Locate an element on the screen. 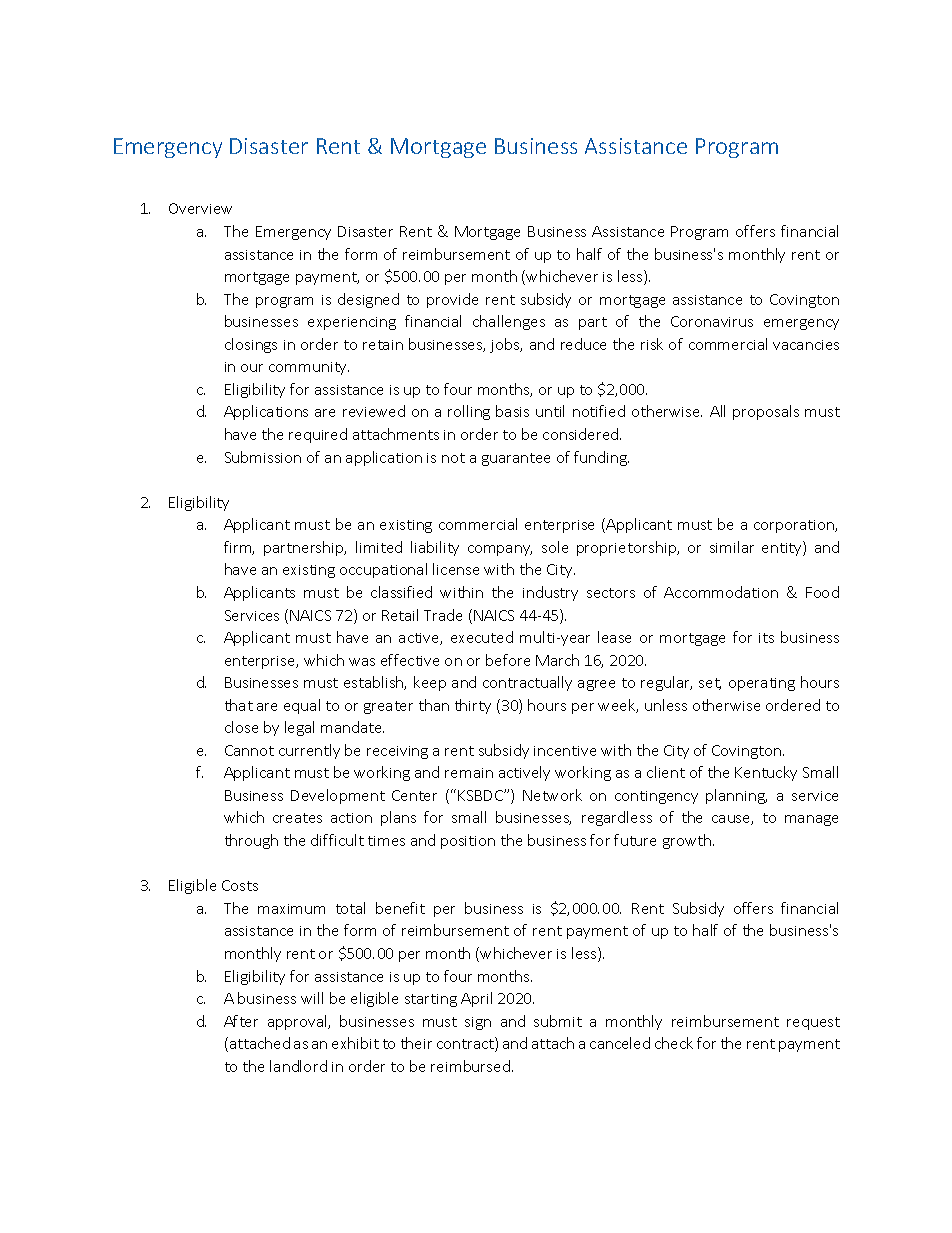 The width and height of the screenshot is (952, 1233). Submission is located at coordinates (263, 457).
